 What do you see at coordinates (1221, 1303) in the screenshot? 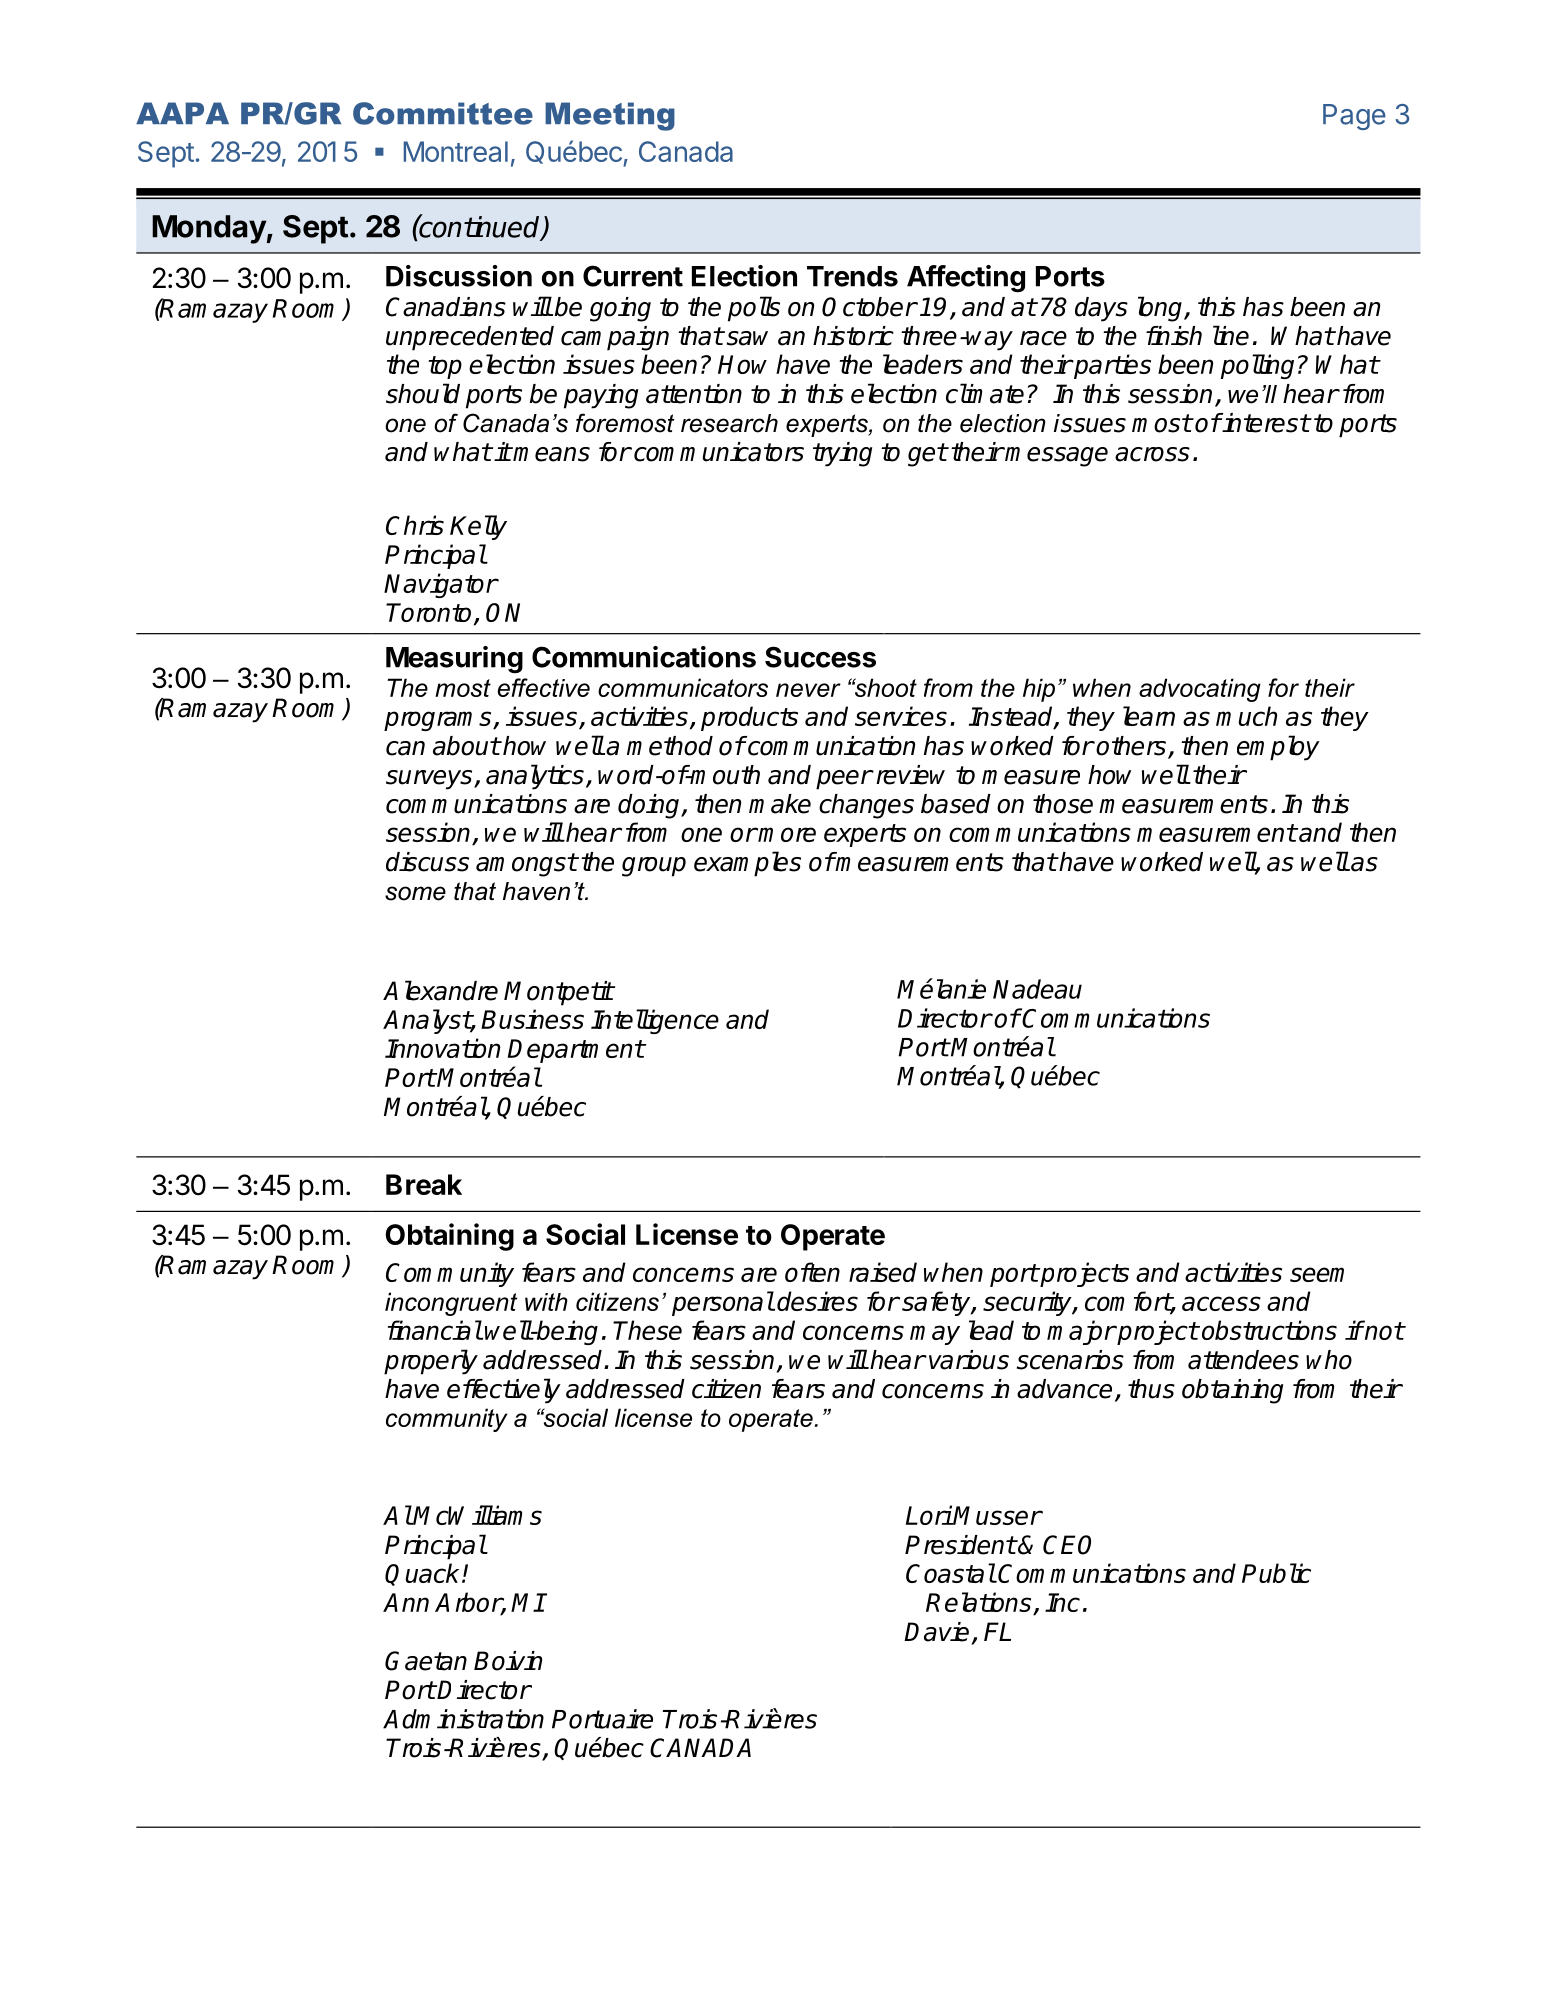
I see `access` at bounding box center [1221, 1303].
